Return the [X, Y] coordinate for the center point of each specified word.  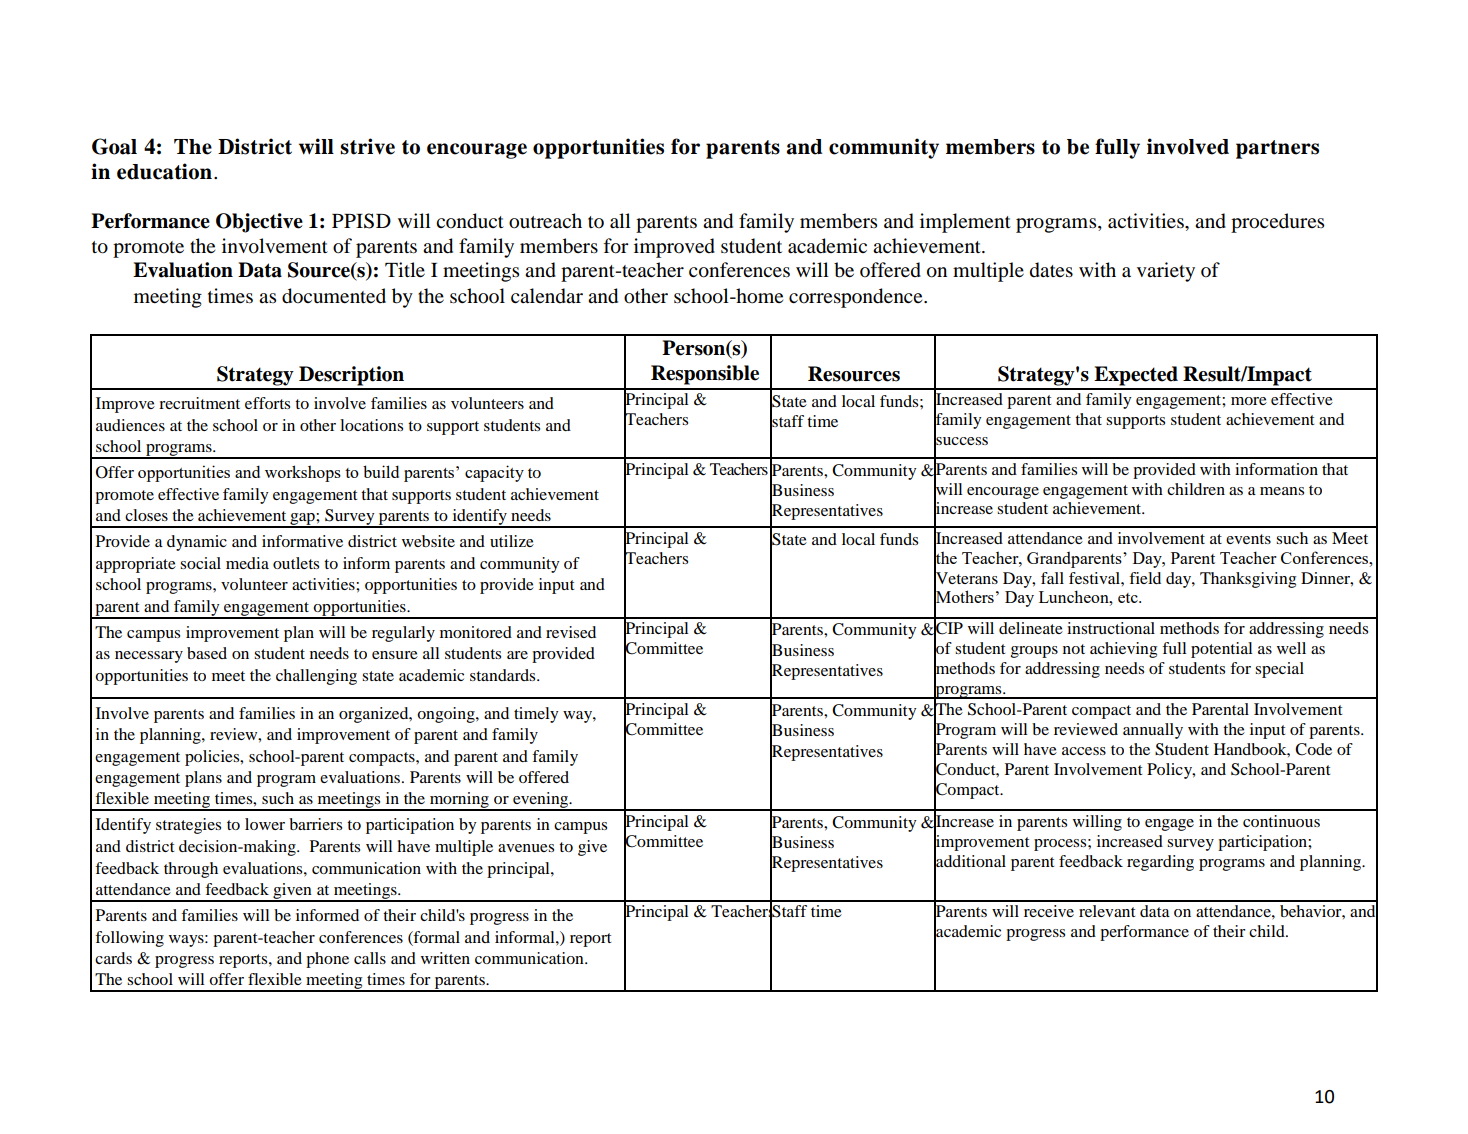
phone [327, 960]
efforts [267, 403]
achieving [1123, 650]
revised [571, 632]
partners [1277, 149]
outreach [545, 221]
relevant [1107, 911]
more [1249, 401]
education [164, 171]
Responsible [705, 375]
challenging [316, 677]
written [445, 958]
